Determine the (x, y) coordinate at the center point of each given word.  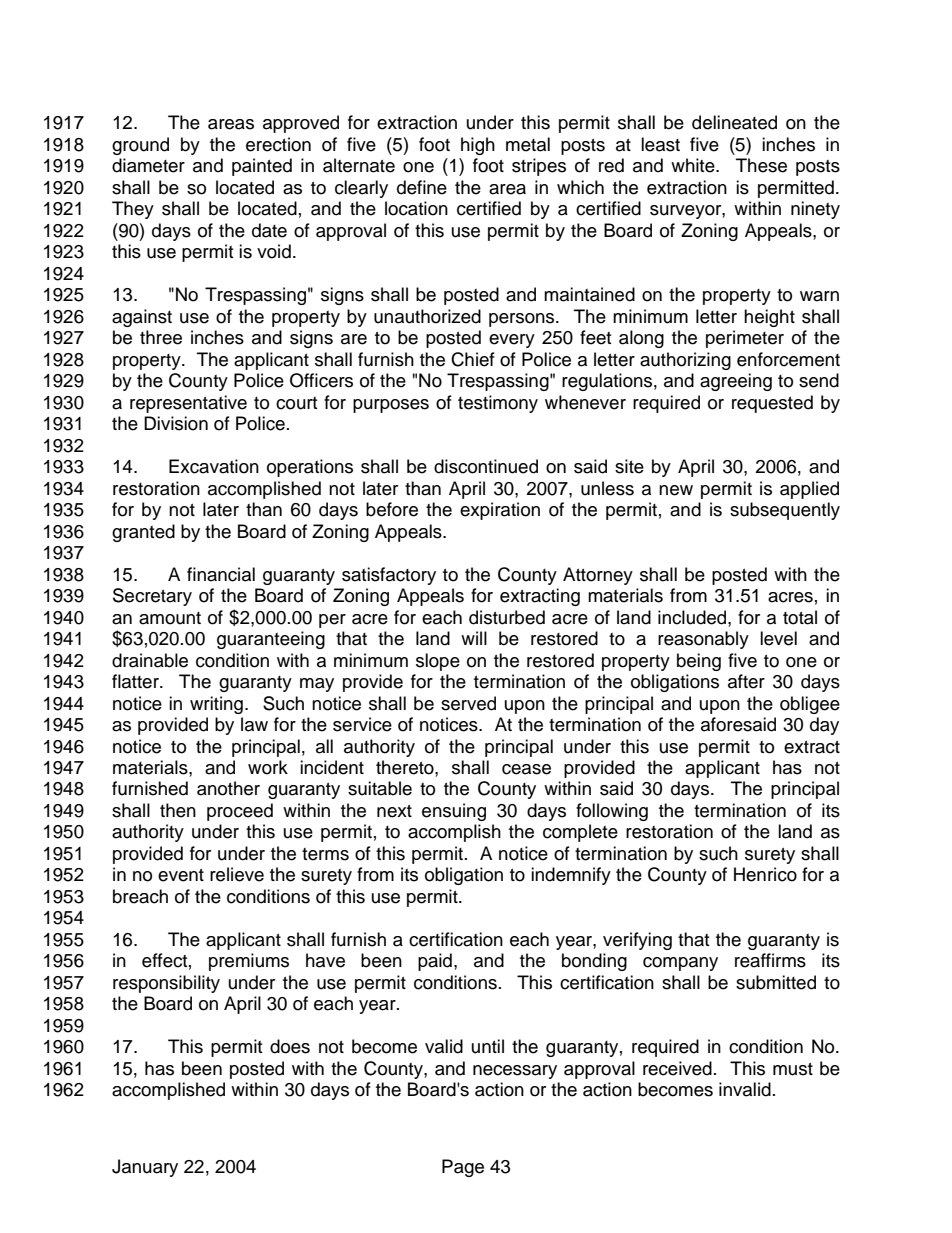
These (761, 165)
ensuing (454, 812)
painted (262, 167)
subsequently (785, 511)
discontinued (486, 466)
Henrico (765, 874)
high (478, 146)
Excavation (214, 466)
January (145, 1168)
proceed (240, 812)
